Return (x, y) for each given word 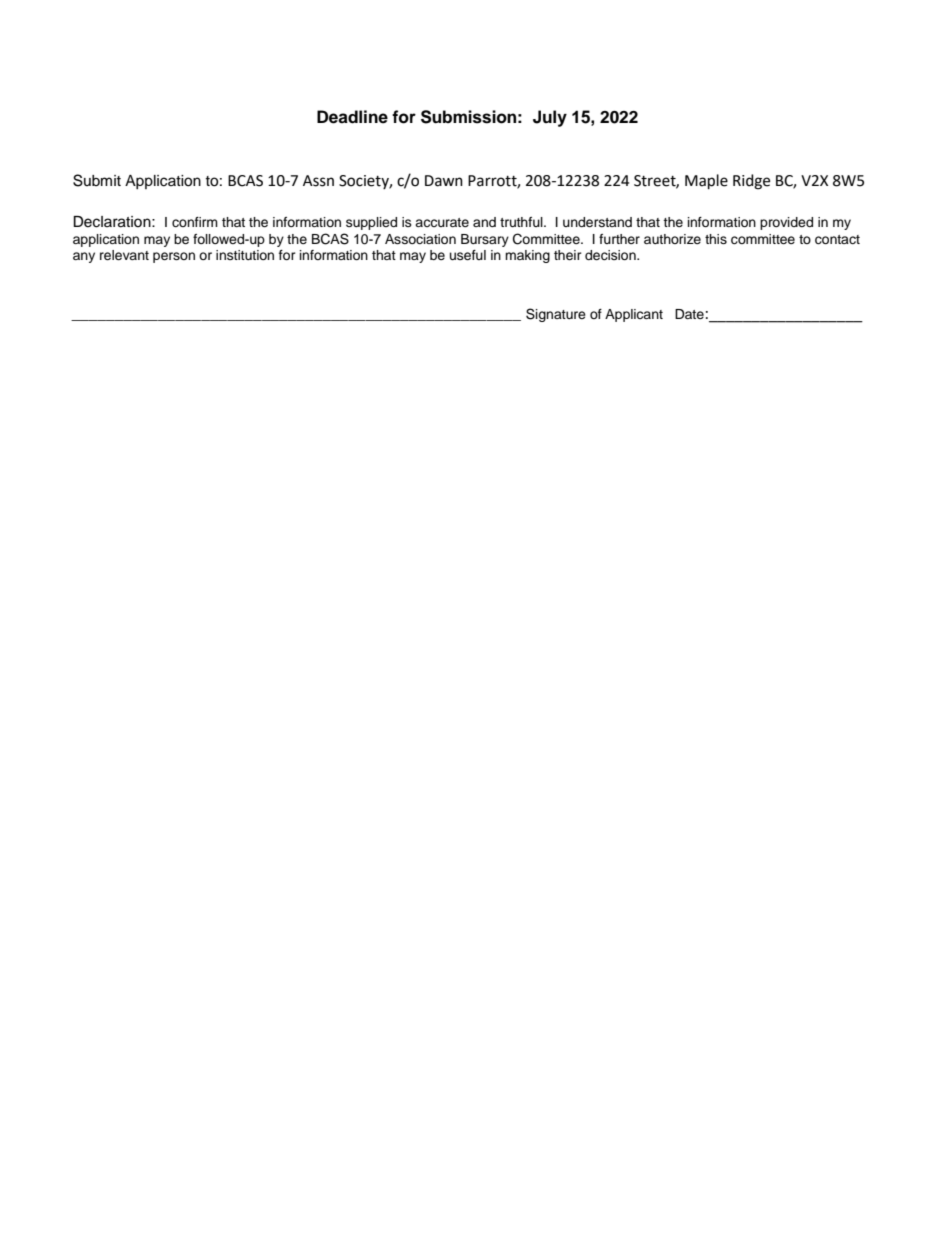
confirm (195, 222)
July (550, 118)
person (174, 257)
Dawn (444, 181)
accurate (442, 222)
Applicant (634, 315)
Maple (706, 182)
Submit (97, 180)
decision (611, 255)
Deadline (352, 117)
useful (468, 255)
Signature (556, 315)
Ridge (751, 182)
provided (786, 223)
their (568, 255)
